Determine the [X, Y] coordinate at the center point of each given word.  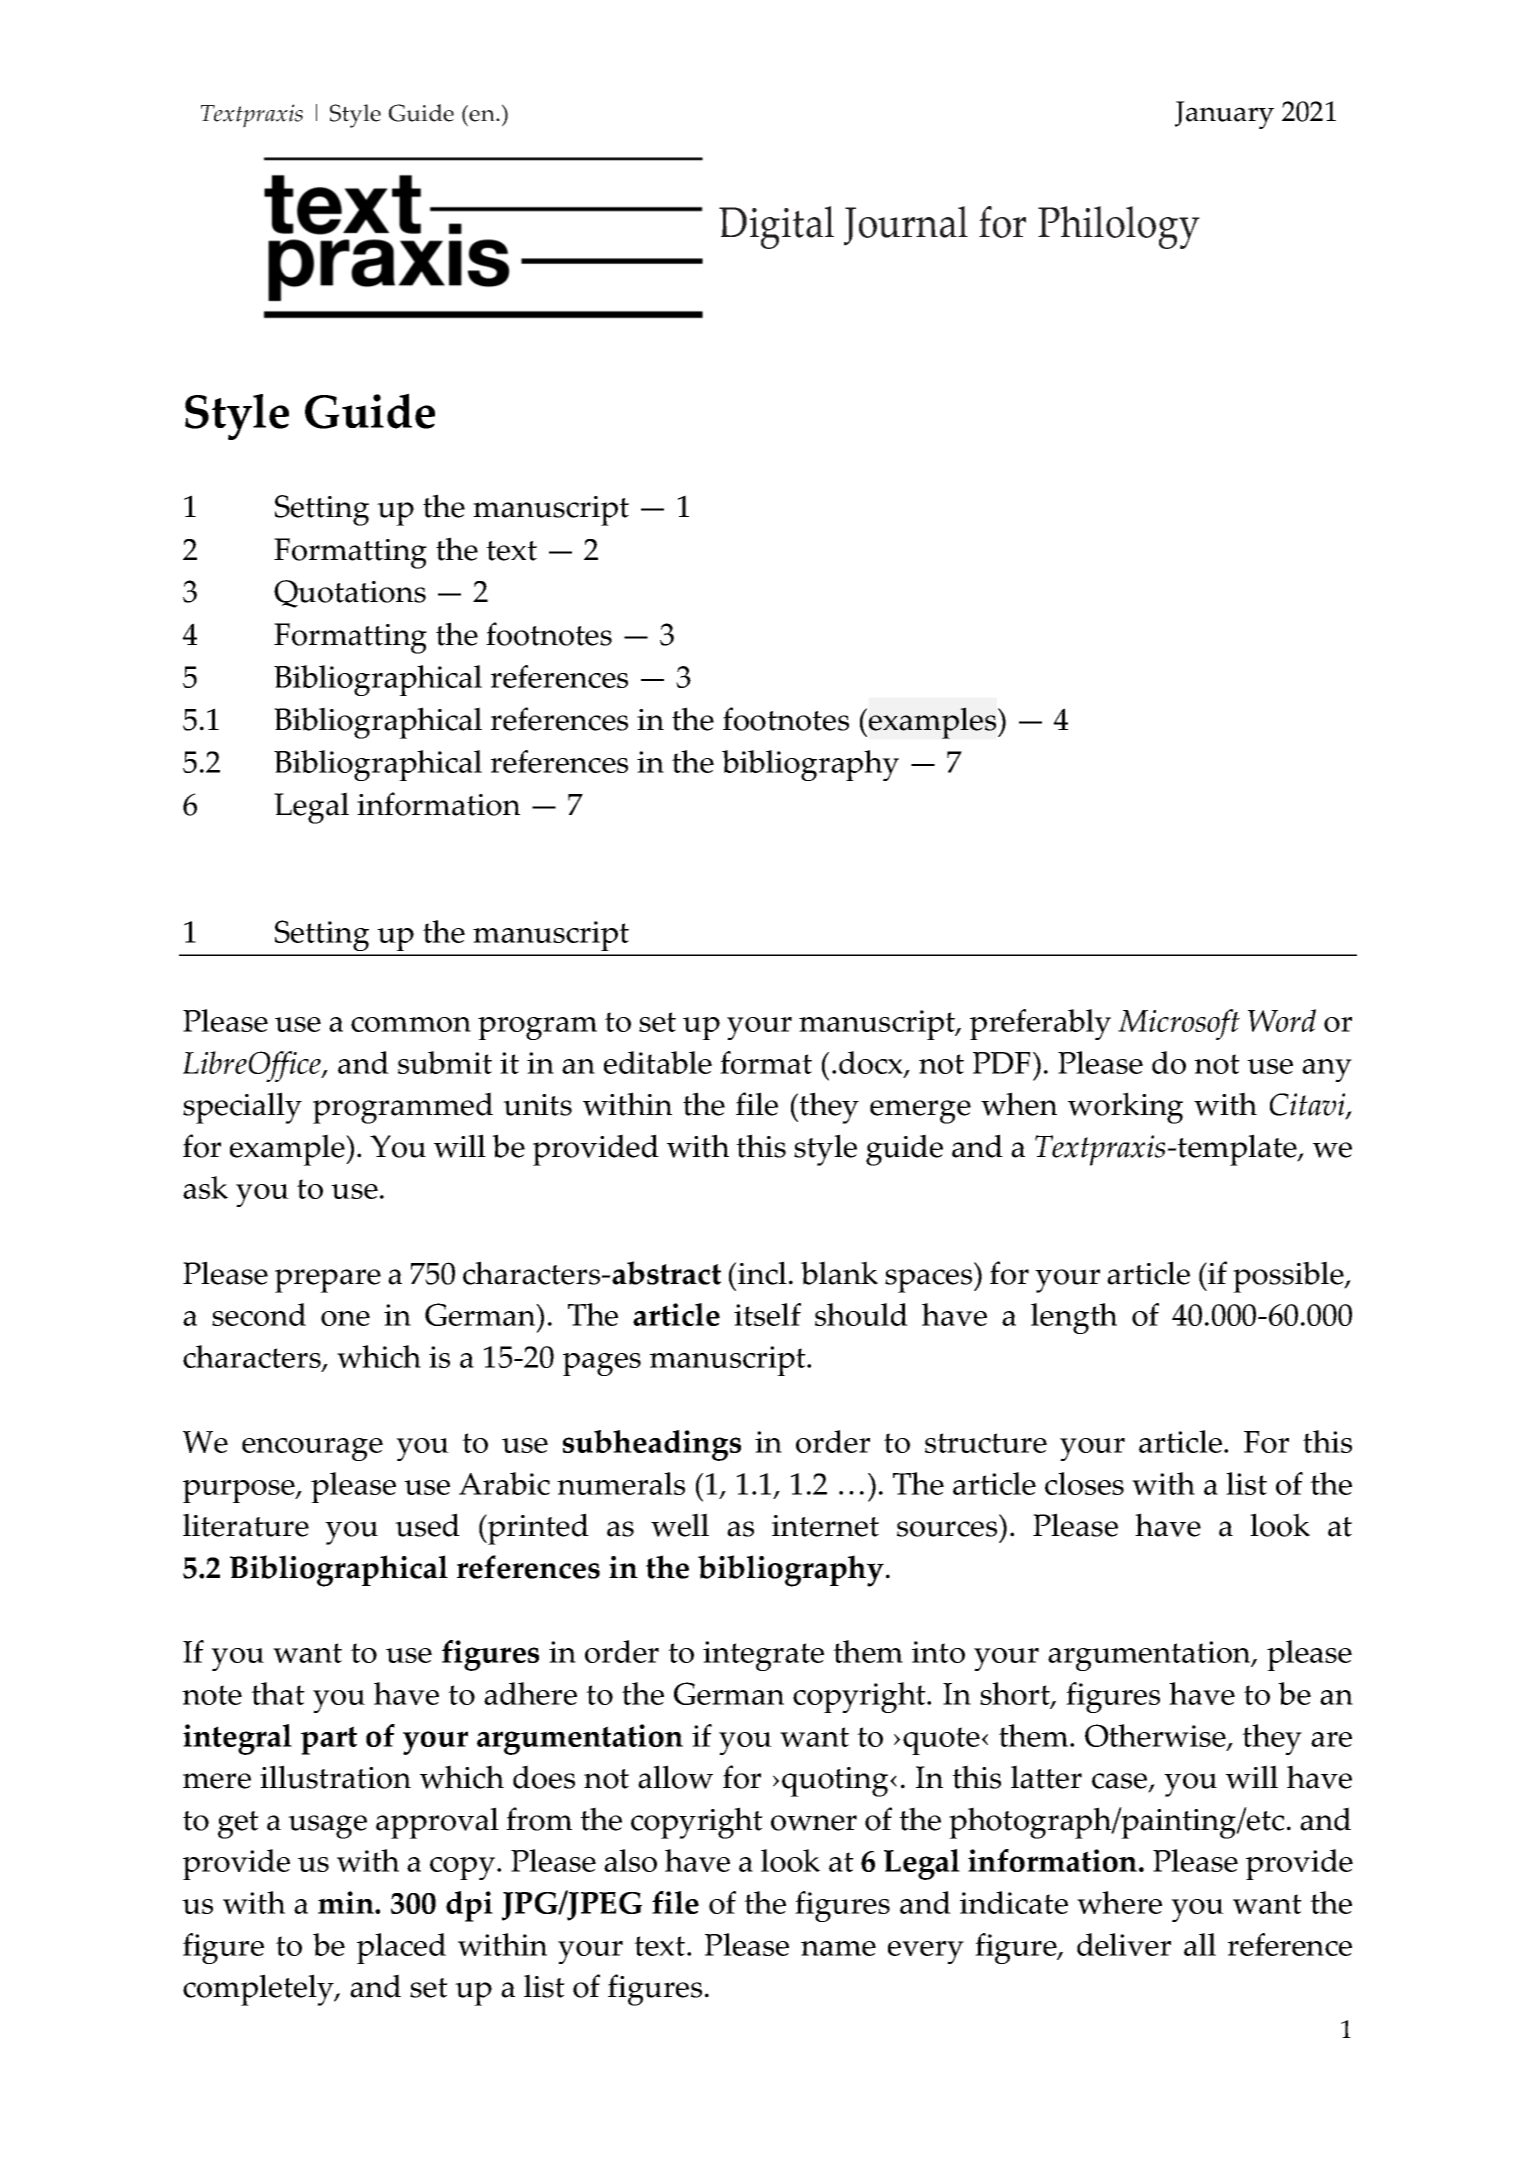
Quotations [350, 594]
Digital [776, 227]
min [347, 1902]
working [1125, 1108]
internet [825, 1526]
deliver [1124, 1944]
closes [1084, 1483]
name [838, 1948]
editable [658, 1062]
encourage [312, 1449]
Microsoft [1179, 1024]
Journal [906, 226]
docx [872, 1064]
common [411, 1024]
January [1224, 115]
